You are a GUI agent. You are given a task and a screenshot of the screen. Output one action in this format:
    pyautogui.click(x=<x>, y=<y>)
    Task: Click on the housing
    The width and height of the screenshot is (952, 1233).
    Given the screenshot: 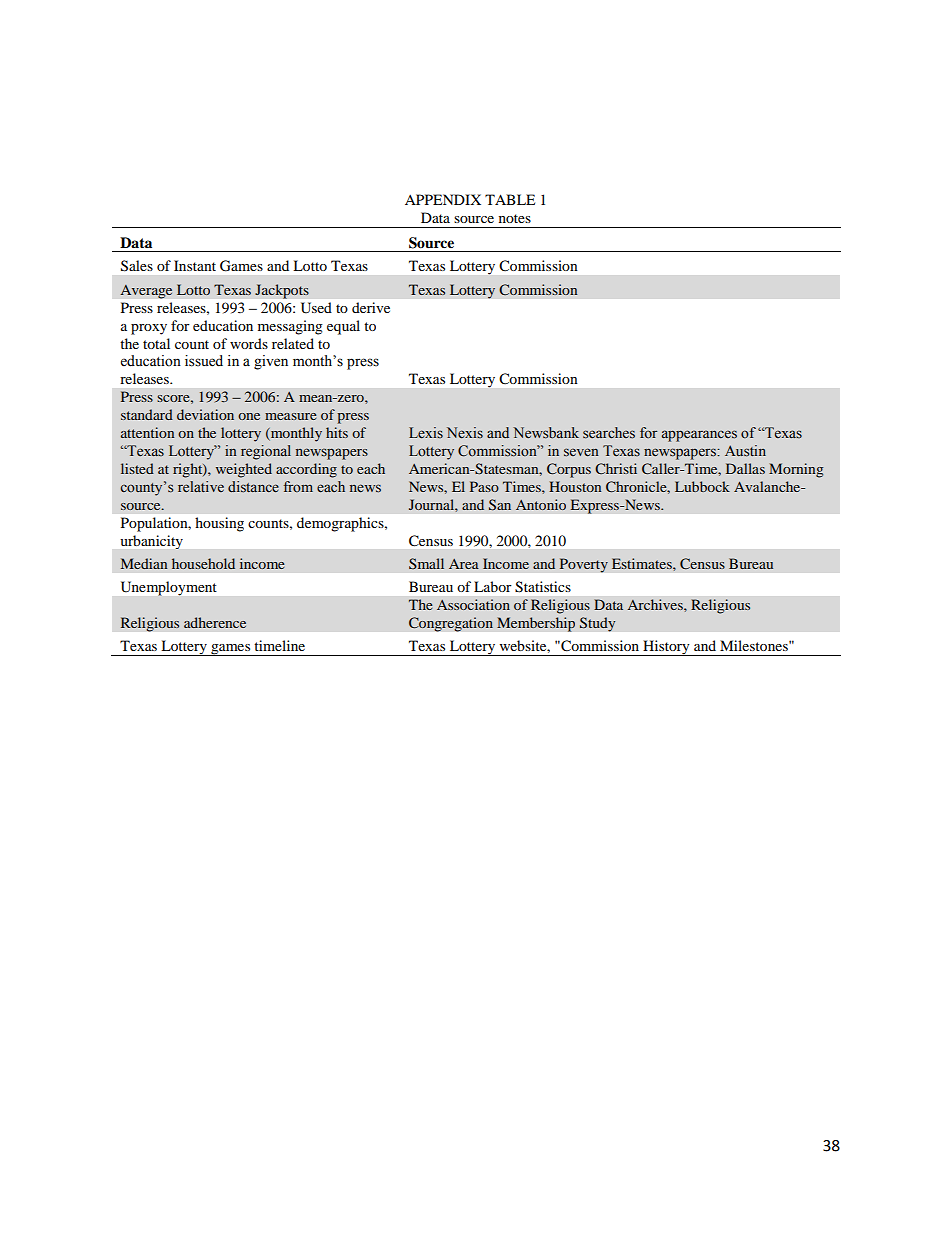 What is the action you would take?
    pyautogui.click(x=219, y=524)
